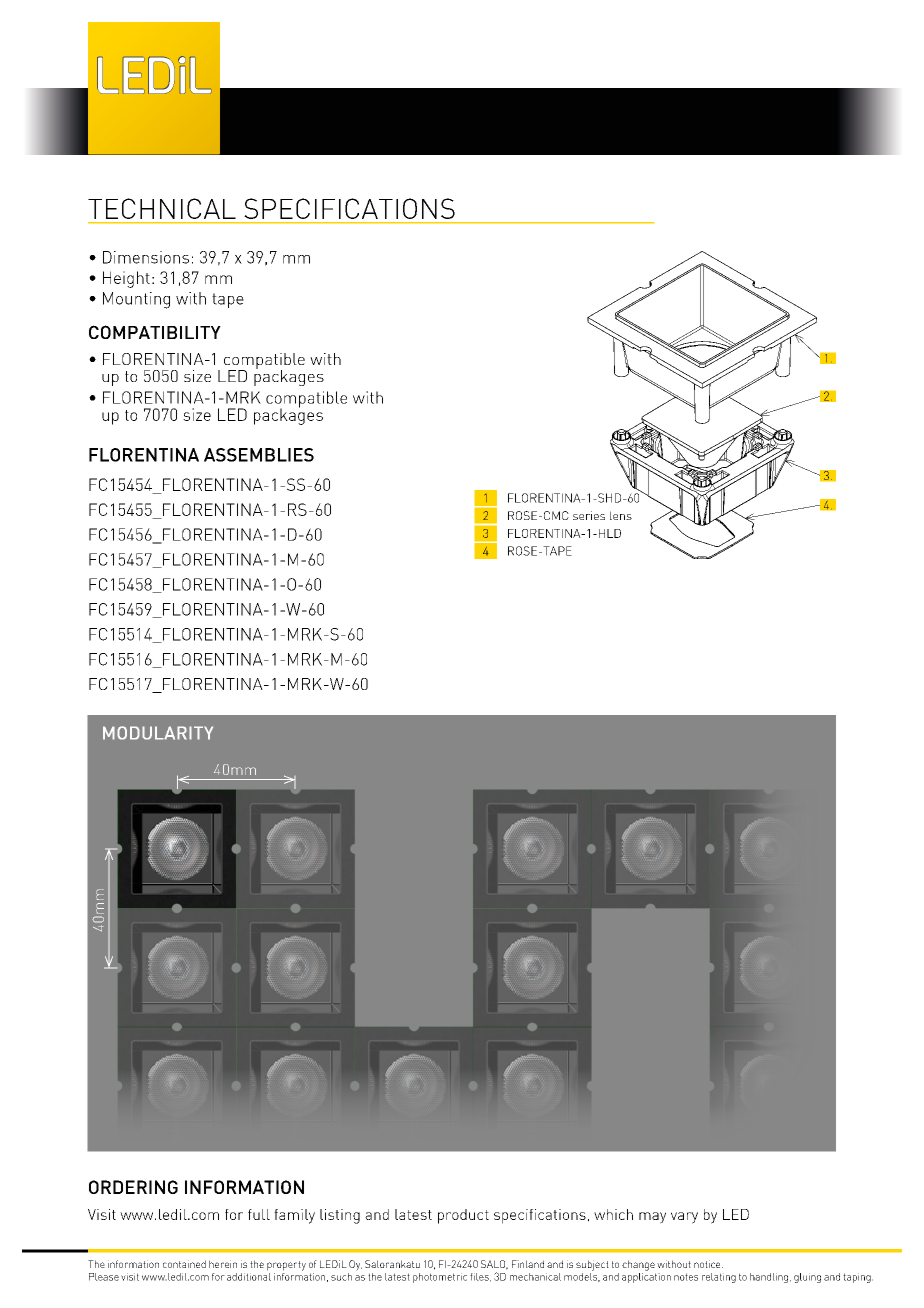 The width and height of the screenshot is (924, 1308). What do you see at coordinates (162, 208) in the screenshot?
I see `TECHNICAL` at bounding box center [162, 208].
